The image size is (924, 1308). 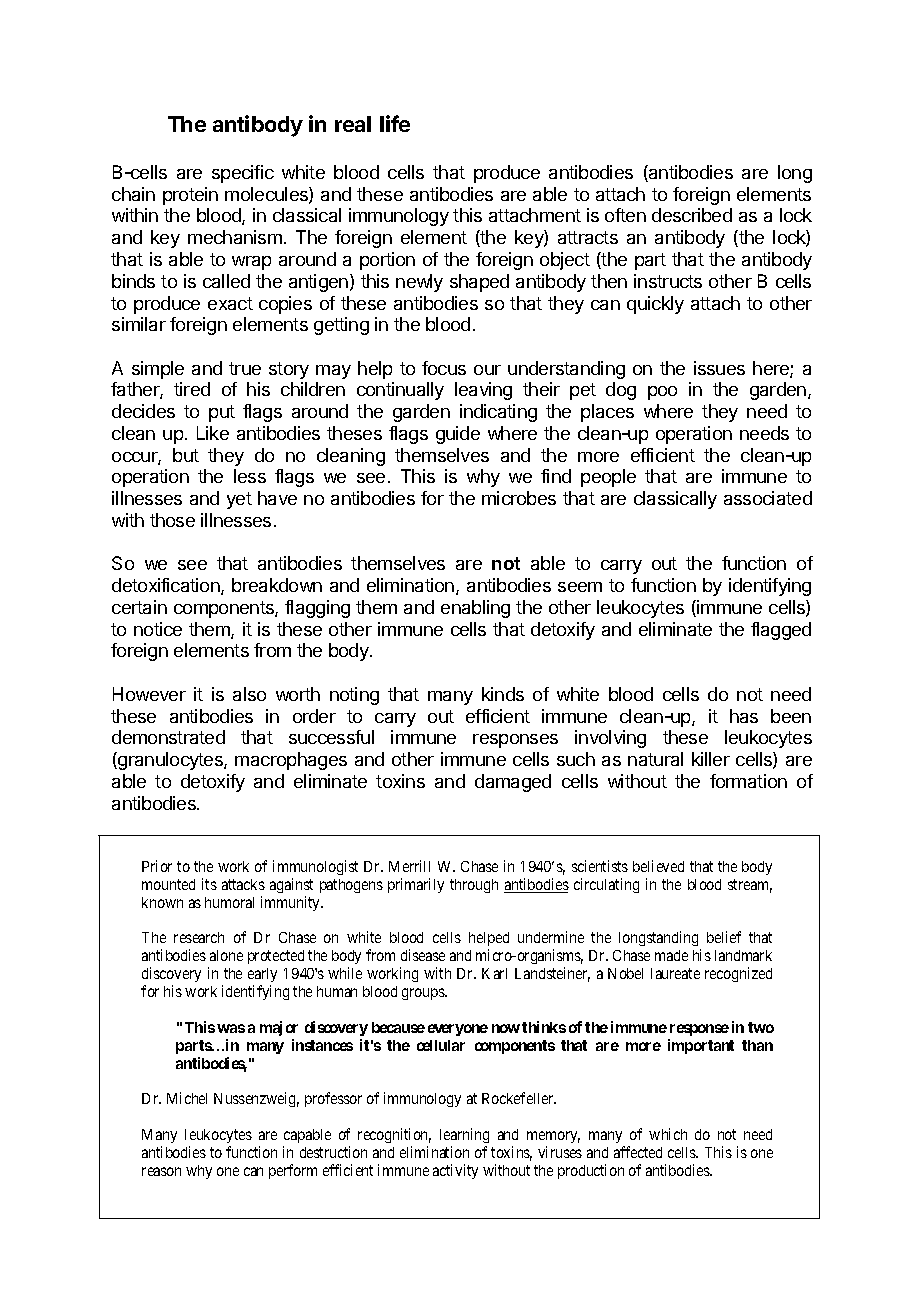 What do you see at coordinates (464, 1135) in the screenshot?
I see `learning` at bounding box center [464, 1135].
